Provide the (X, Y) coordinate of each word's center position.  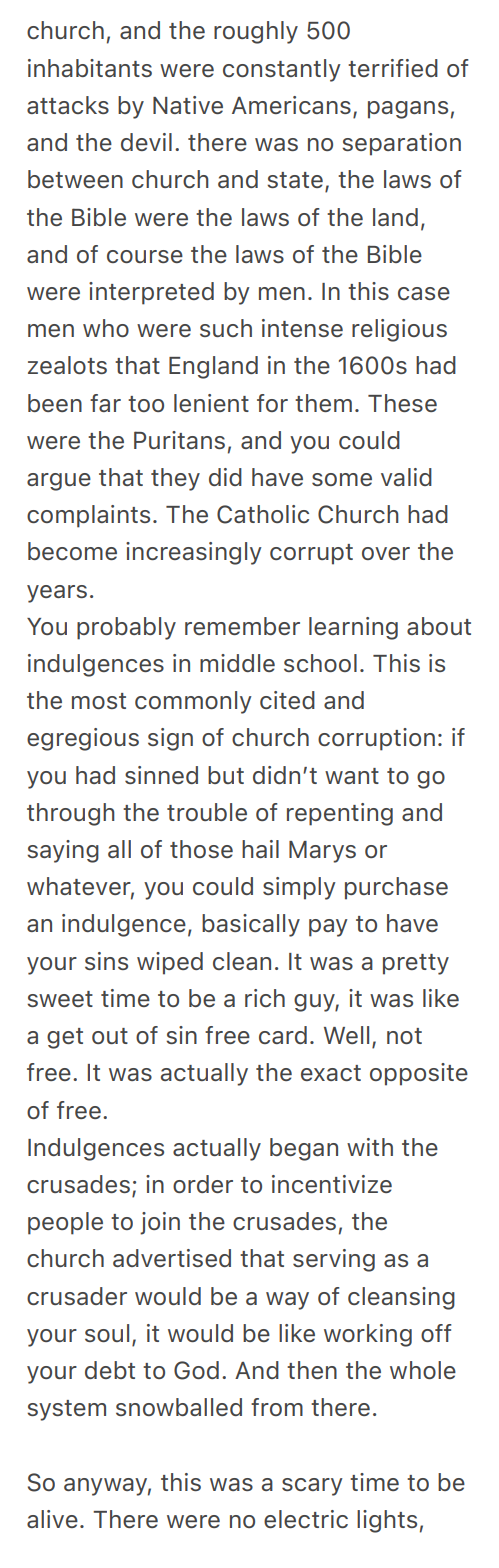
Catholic (263, 514)
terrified (393, 68)
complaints (88, 516)
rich (265, 998)
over (386, 553)
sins (106, 961)
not (404, 1036)
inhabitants (90, 68)
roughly (256, 32)
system (66, 1410)
